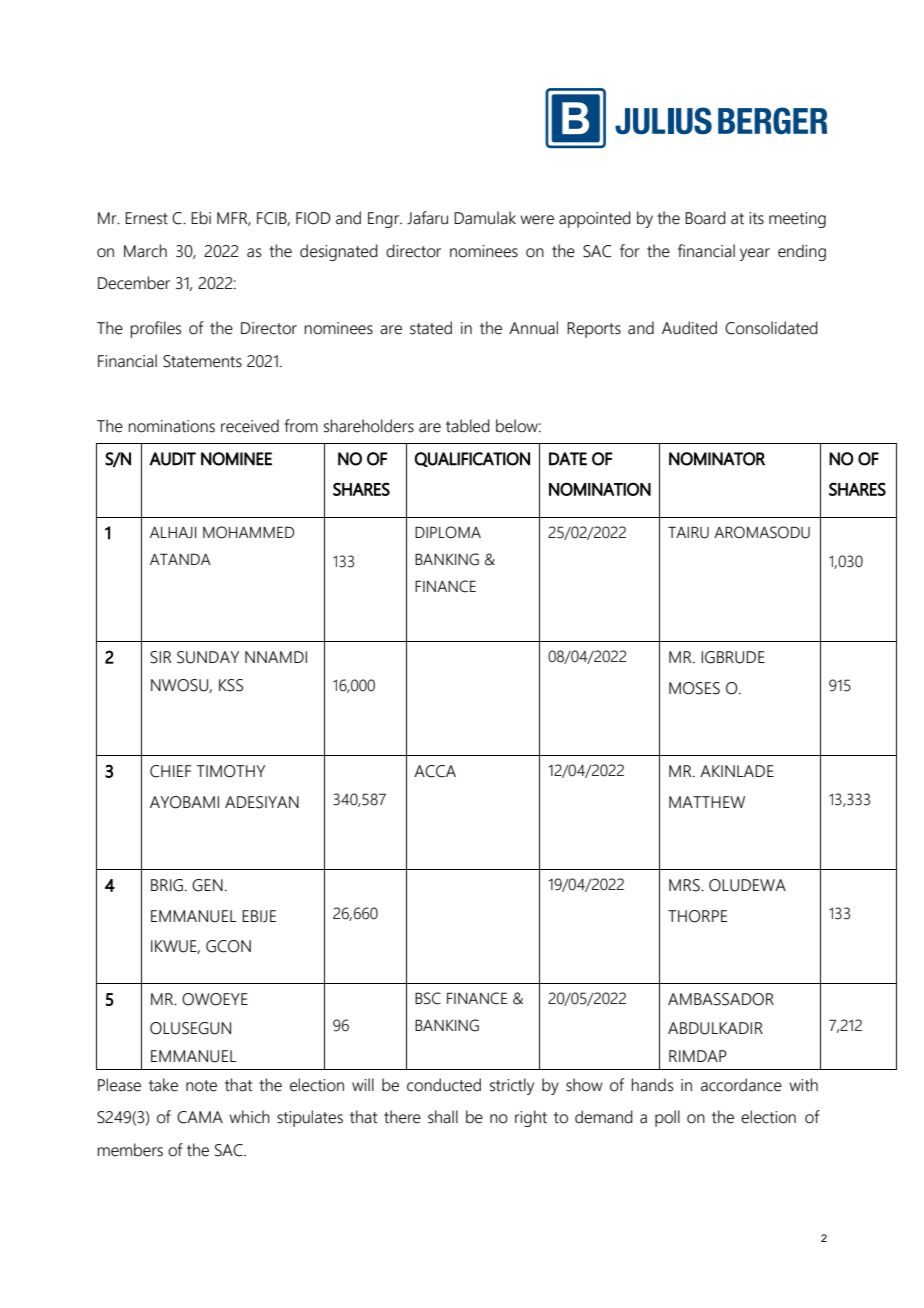 The image size is (924, 1308). Describe the element at coordinates (443, 1117) in the screenshot. I see `shall` at that location.
